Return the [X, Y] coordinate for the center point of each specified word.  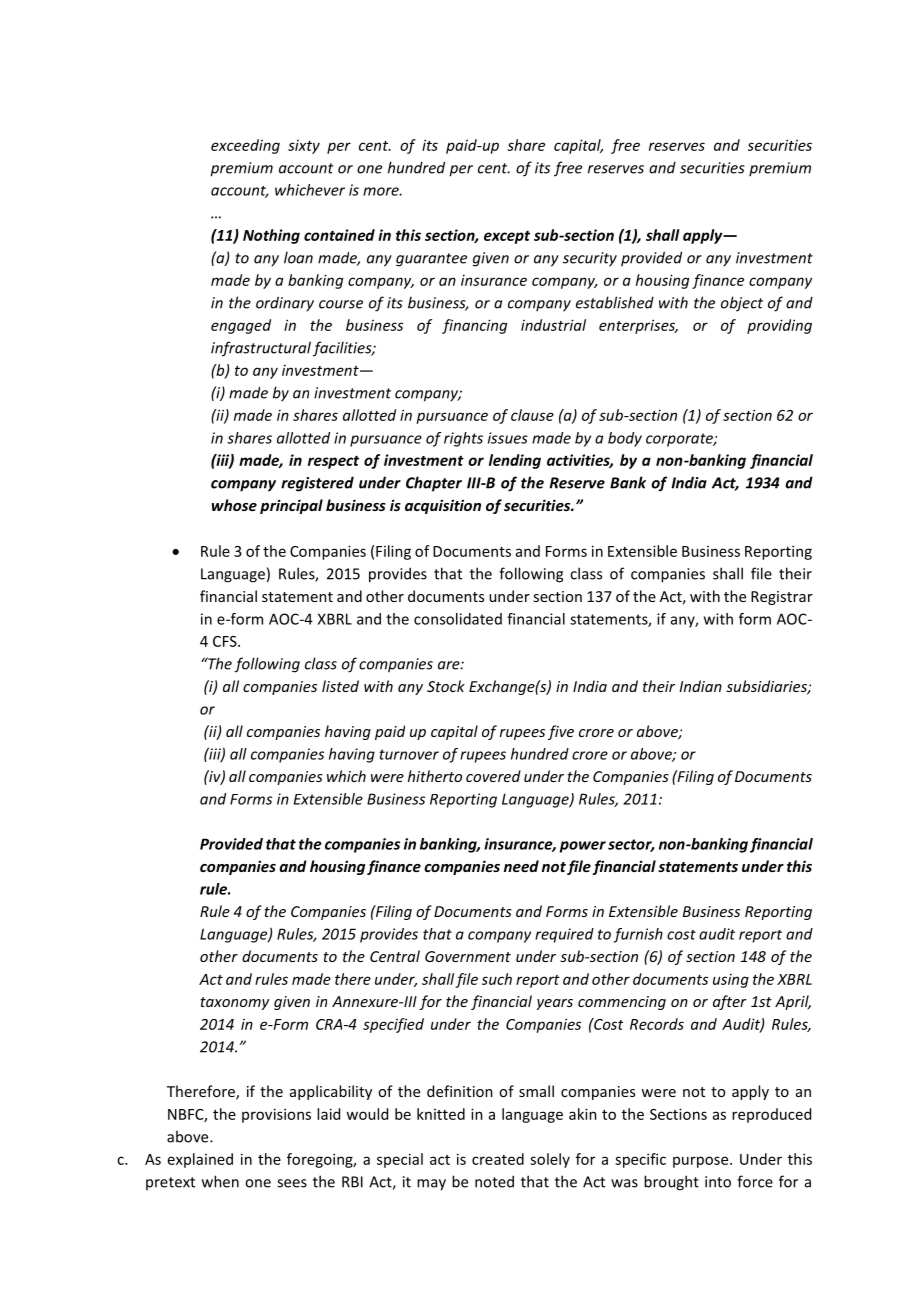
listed [340, 686]
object [742, 304]
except [507, 237]
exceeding [245, 146]
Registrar [782, 598]
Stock [446, 686]
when [220, 1181]
